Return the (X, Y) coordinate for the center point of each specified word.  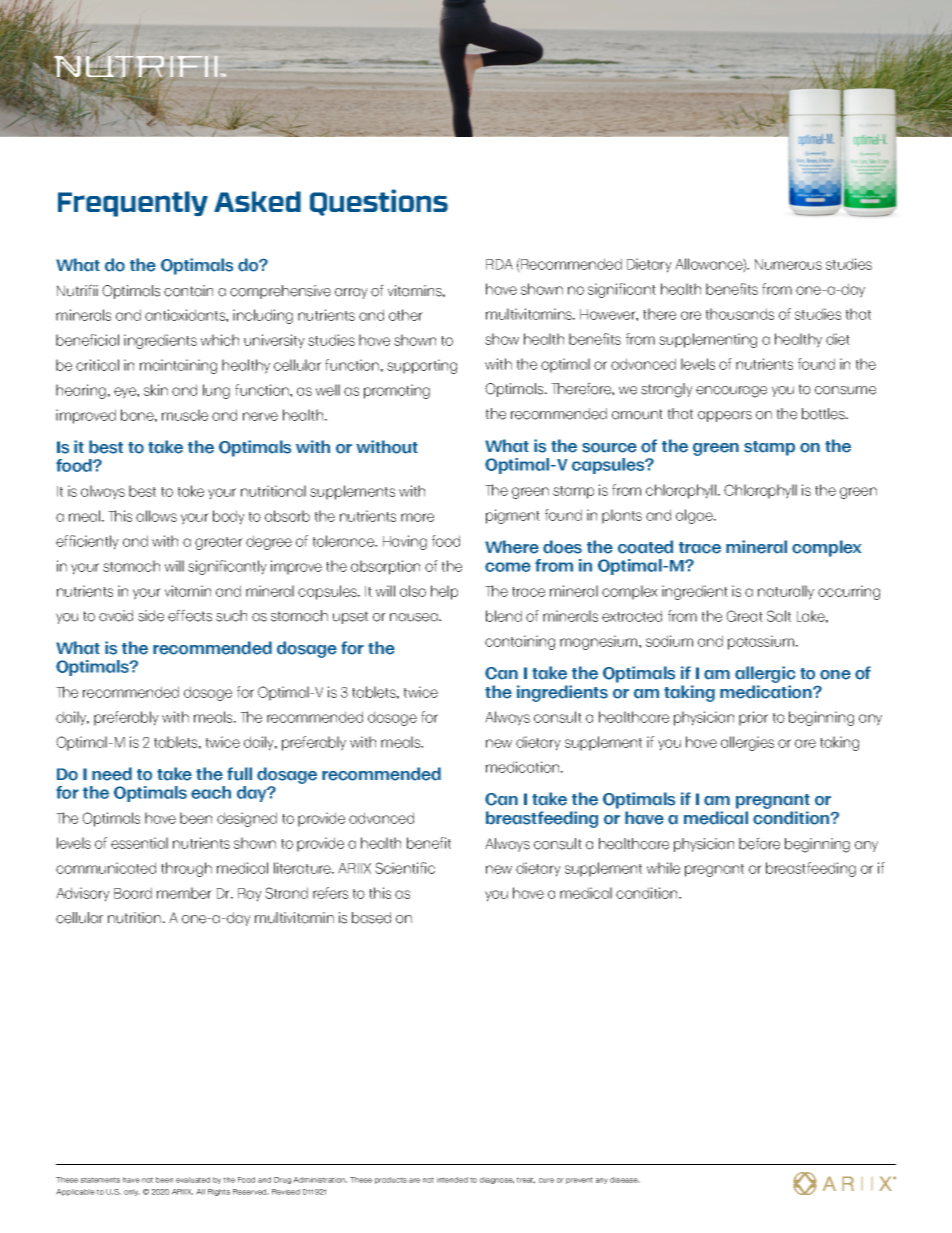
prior (753, 718)
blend (504, 616)
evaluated (193, 1180)
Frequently (133, 204)
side (151, 616)
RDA (499, 264)
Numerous (788, 264)
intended (452, 1180)
